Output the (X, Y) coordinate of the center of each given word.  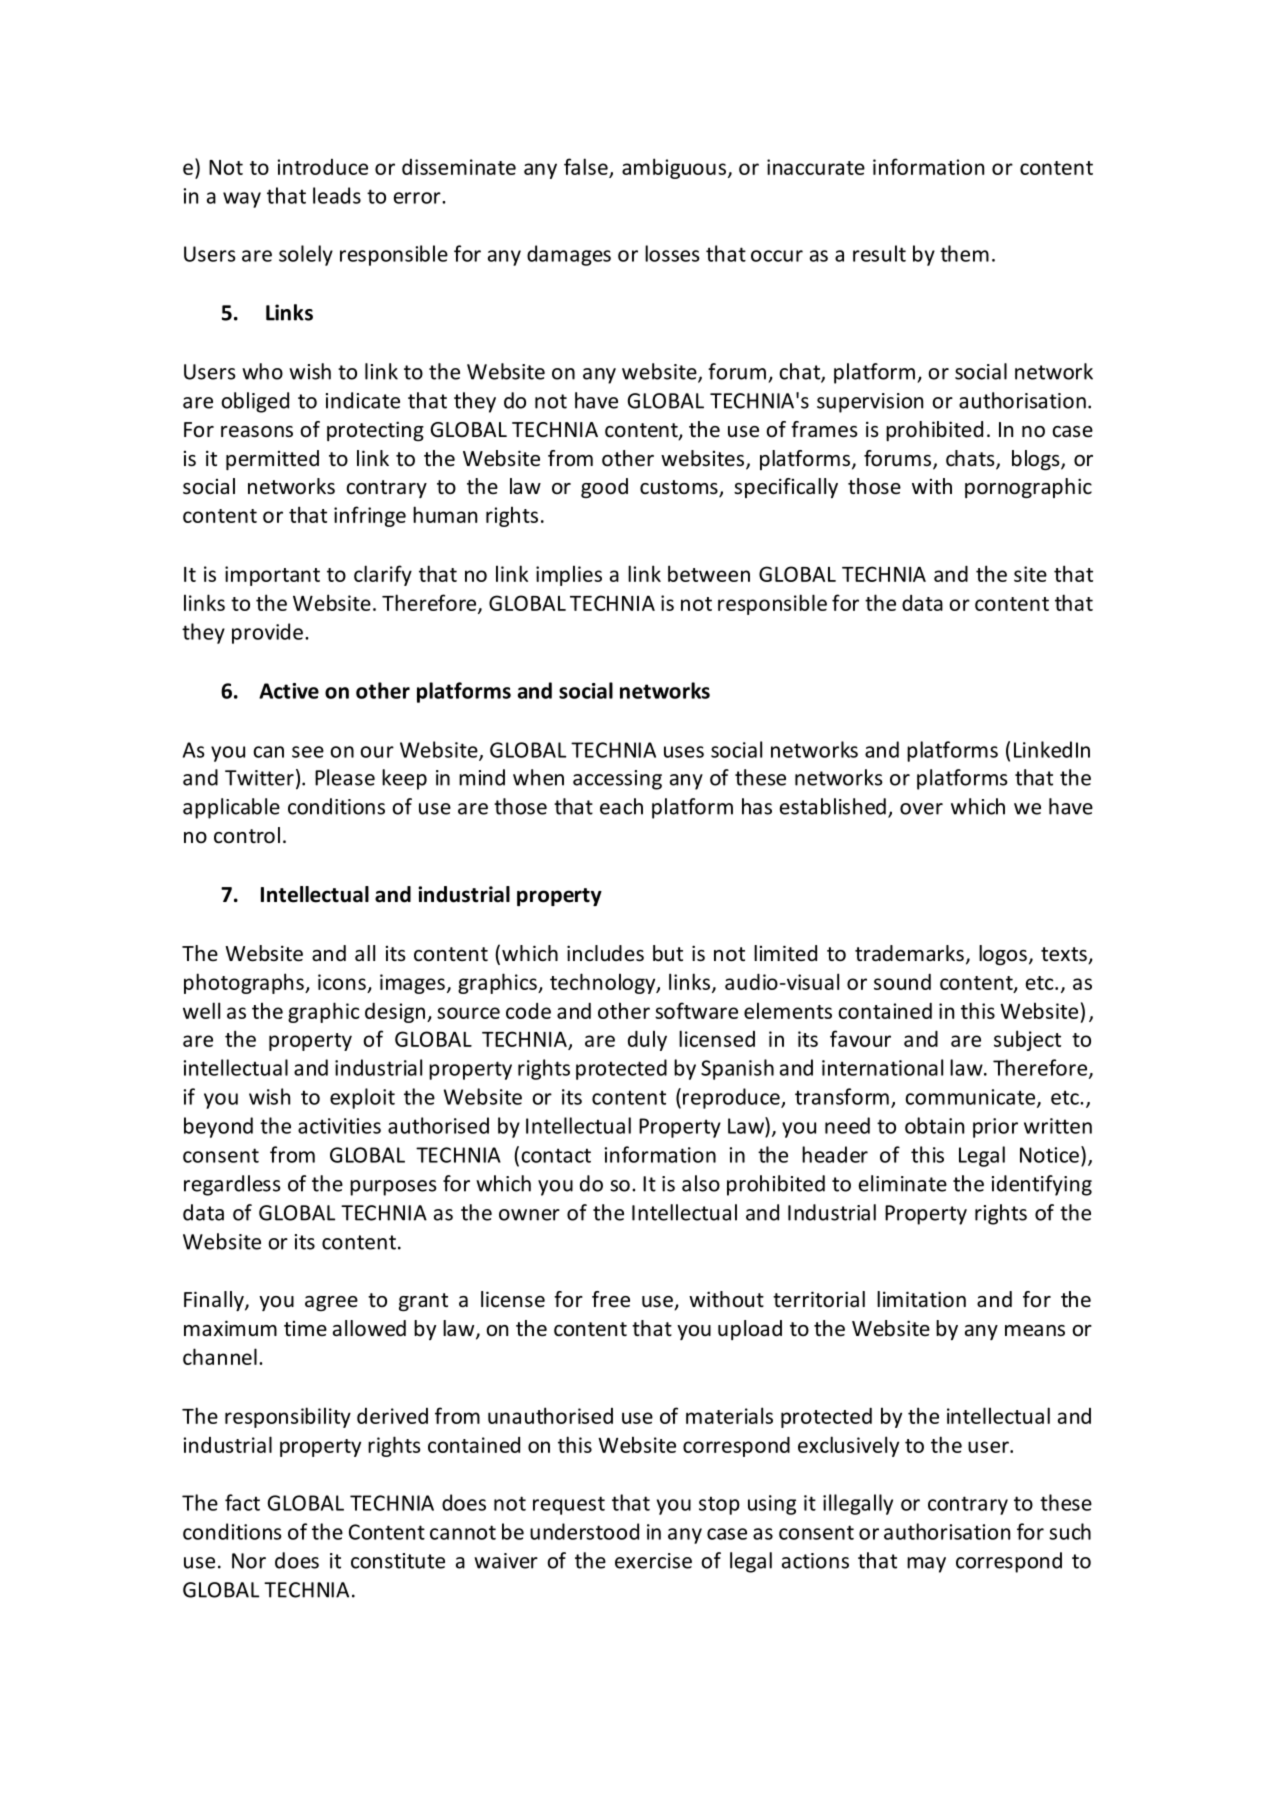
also (701, 1183)
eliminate (903, 1183)
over (921, 809)
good (604, 488)
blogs (1037, 460)
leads (337, 195)
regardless (232, 1185)
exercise (653, 1561)
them (964, 253)
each (621, 806)
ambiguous (674, 168)
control (247, 835)
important (272, 576)
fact (242, 1502)
